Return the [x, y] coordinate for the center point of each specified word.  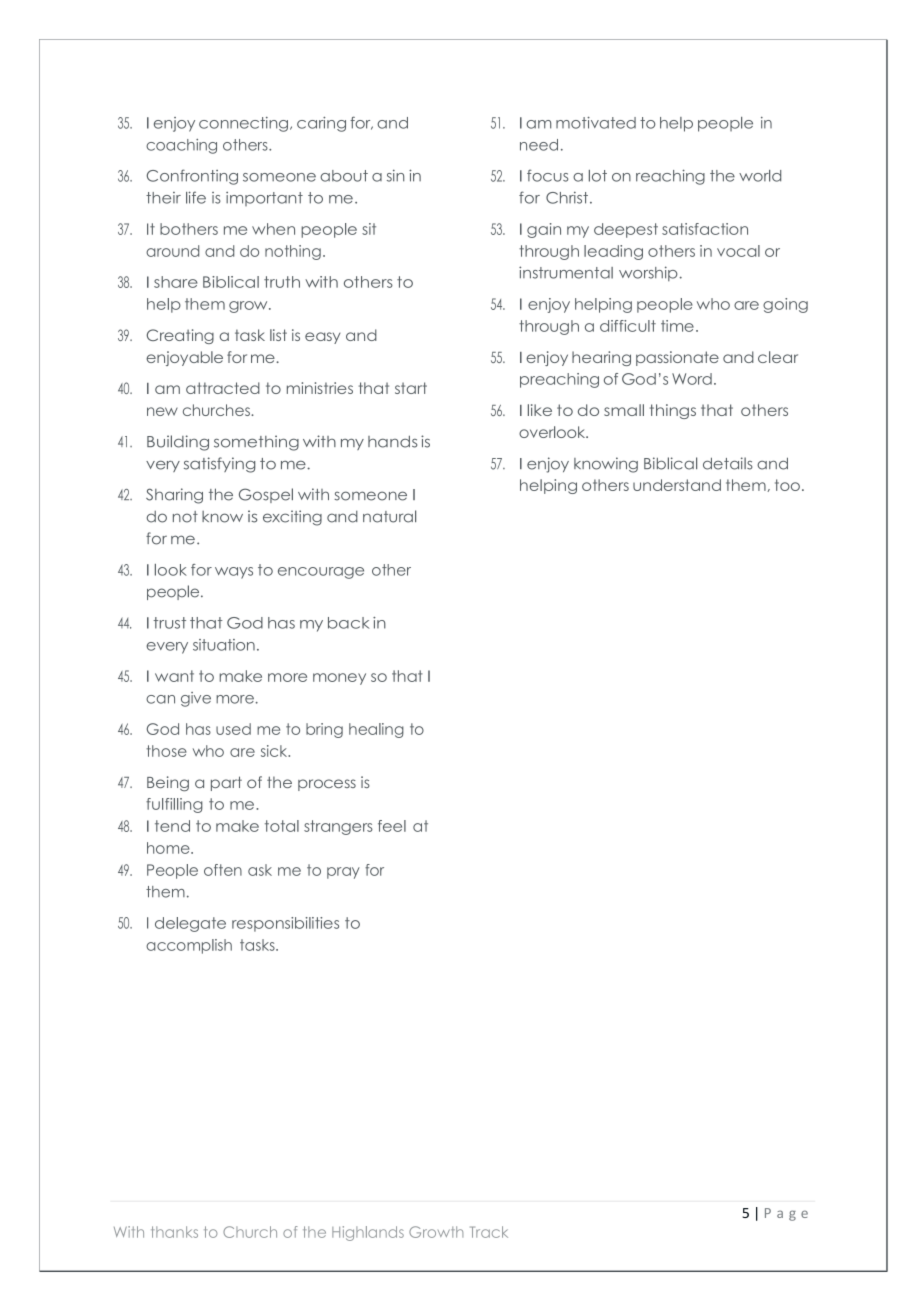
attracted [223, 388]
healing [376, 730]
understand [677, 485]
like [540, 410]
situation [224, 645]
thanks [174, 1232]
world [760, 176]
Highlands [368, 1233]
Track [489, 1232]
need [539, 145]
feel [392, 826]
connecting [243, 124]
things [673, 411]
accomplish [189, 946]
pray [343, 873]
